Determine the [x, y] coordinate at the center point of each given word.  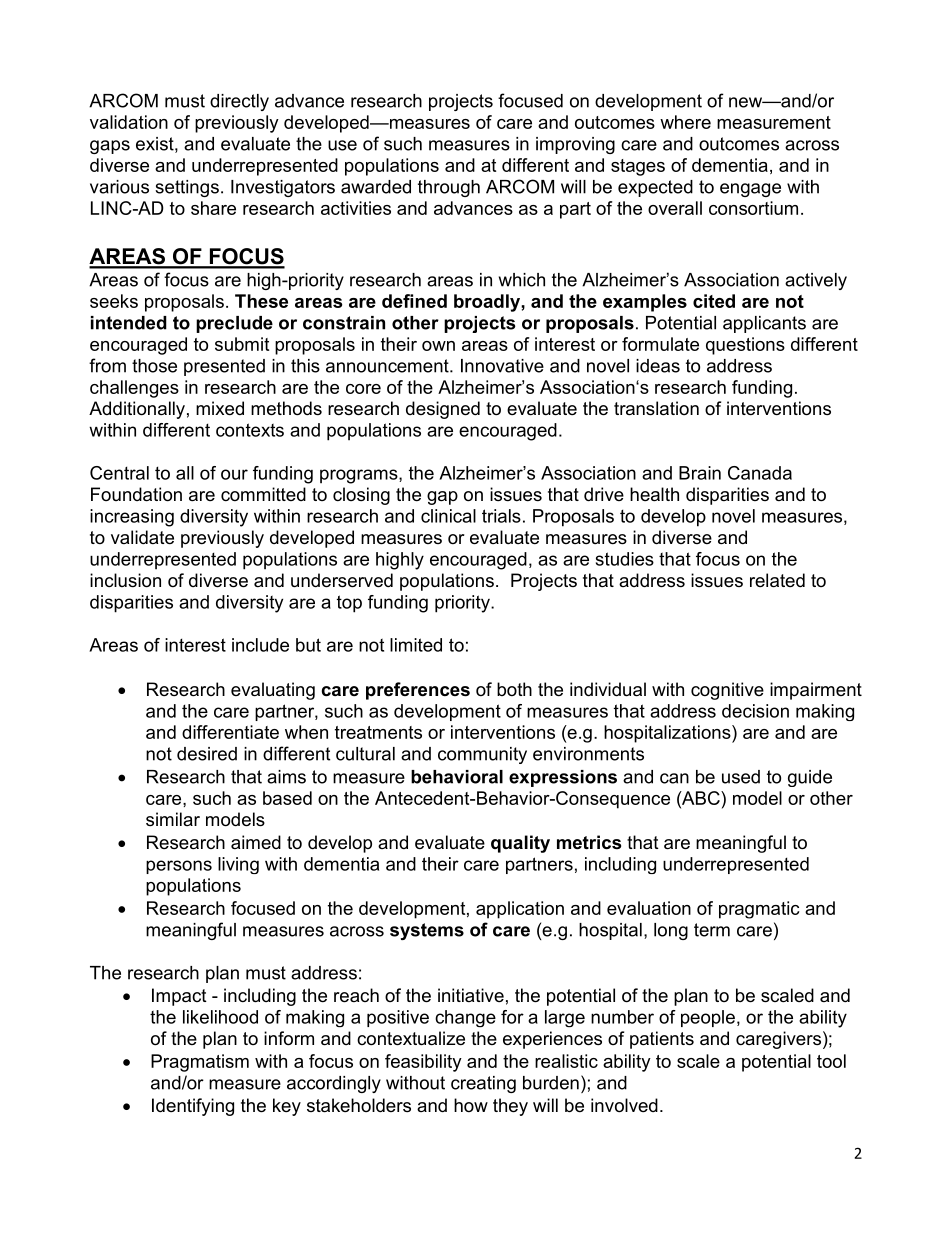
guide [810, 778]
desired [207, 754]
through [449, 188]
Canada [760, 473]
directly [239, 102]
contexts [250, 430]
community [482, 755]
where [685, 122]
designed [443, 410]
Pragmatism [200, 1063]
